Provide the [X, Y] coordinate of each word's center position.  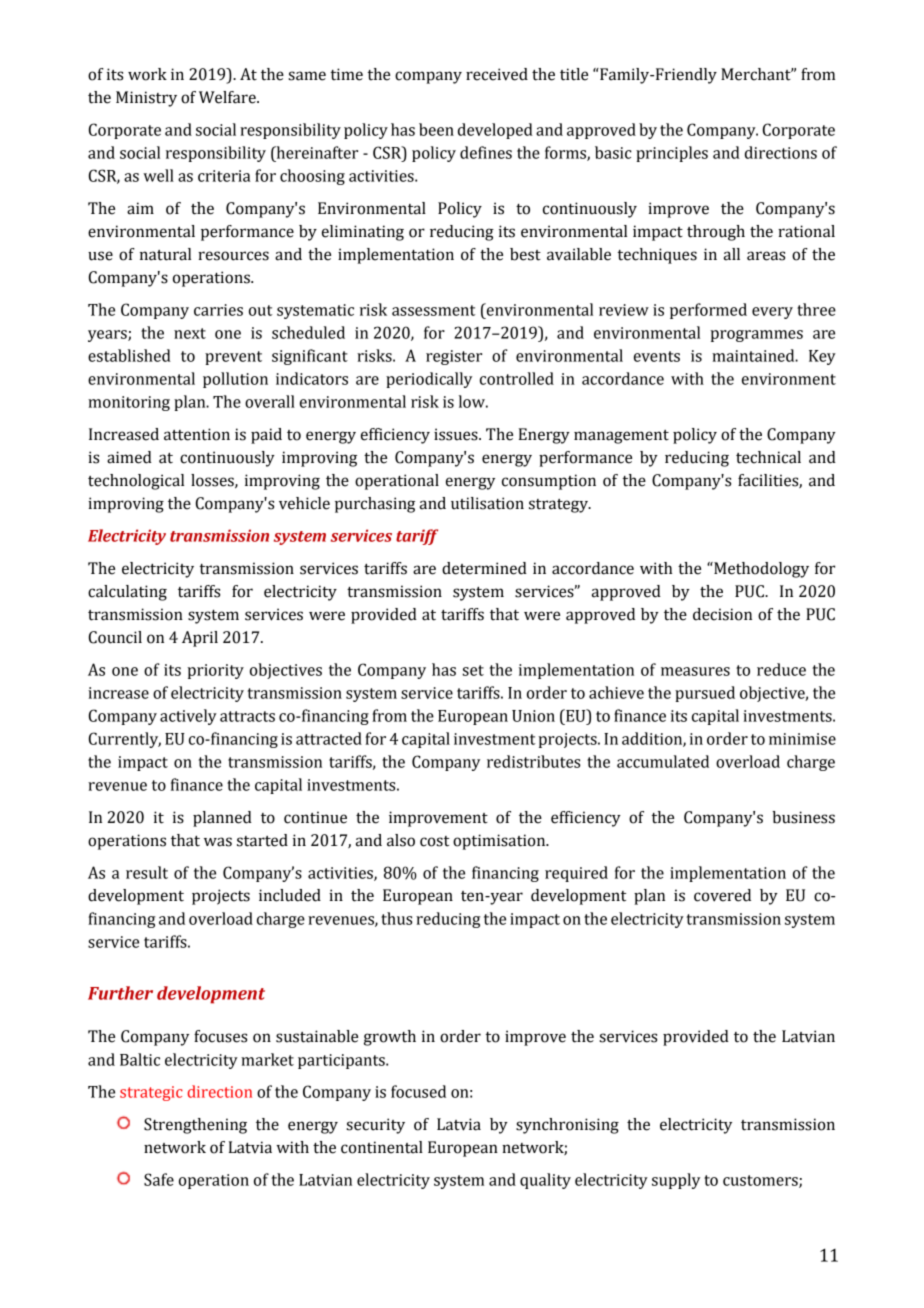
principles [672, 154]
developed [495, 131]
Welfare [228, 97]
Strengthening [195, 1126]
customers [761, 1181]
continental [382, 1147]
